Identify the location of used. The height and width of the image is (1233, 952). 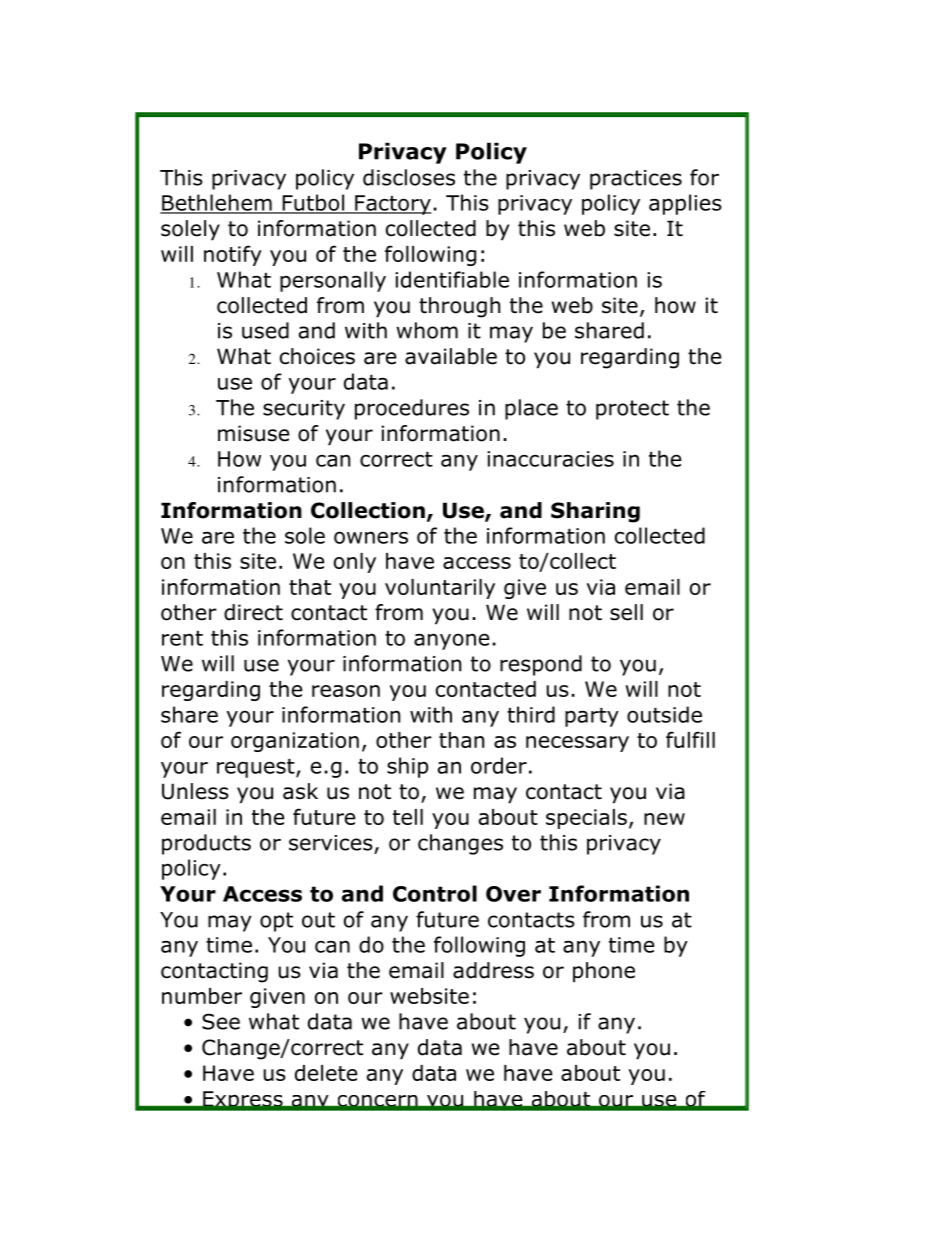
(265, 330).
